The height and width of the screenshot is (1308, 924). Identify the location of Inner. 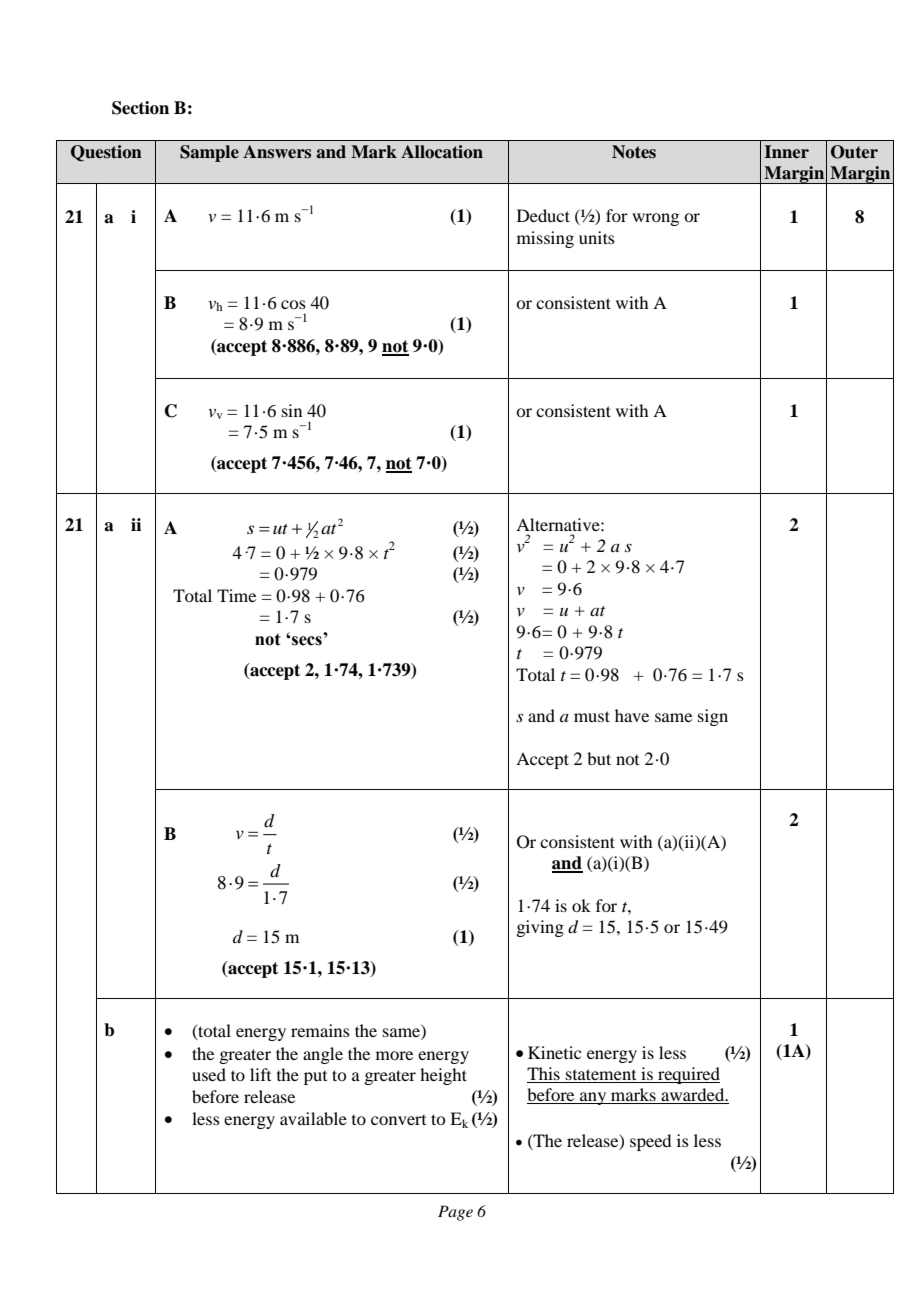
(786, 152).
